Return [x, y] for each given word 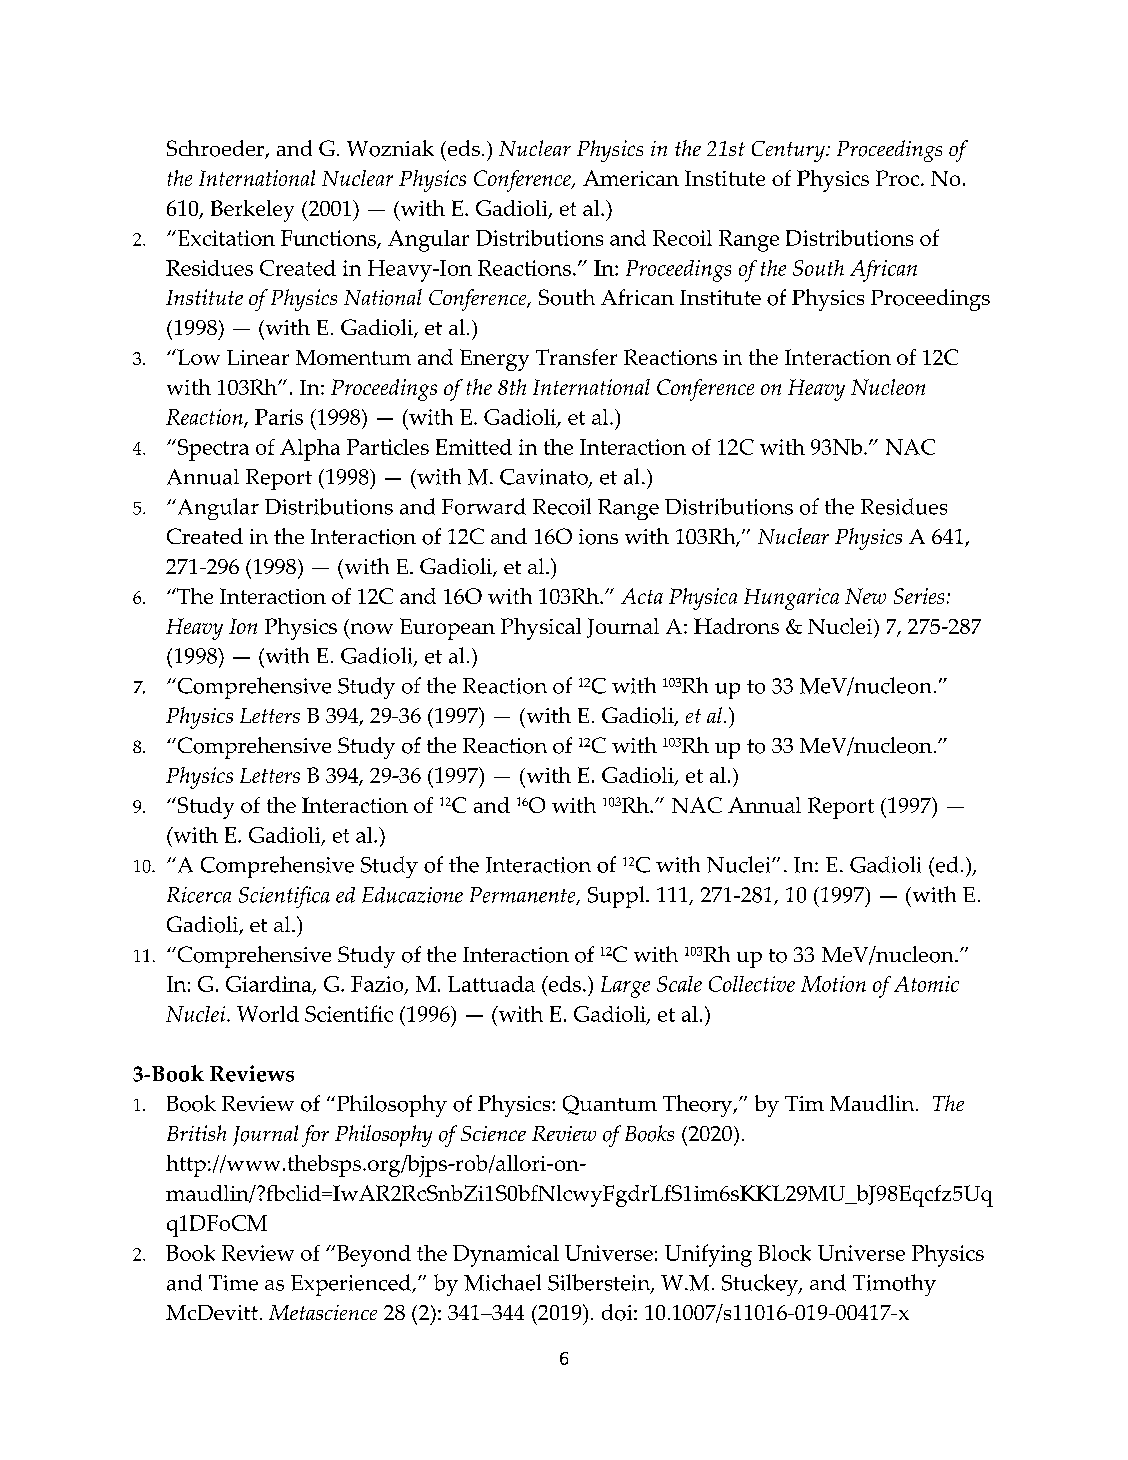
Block [784, 1253]
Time [233, 1283]
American [631, 178]
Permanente [524, 896]
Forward [484, 506]
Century [789, 151]
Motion [833, 984]
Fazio [378, 985]
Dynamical [506, 1256]
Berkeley [252, 211]
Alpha [310, 450]
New [865, 596]
